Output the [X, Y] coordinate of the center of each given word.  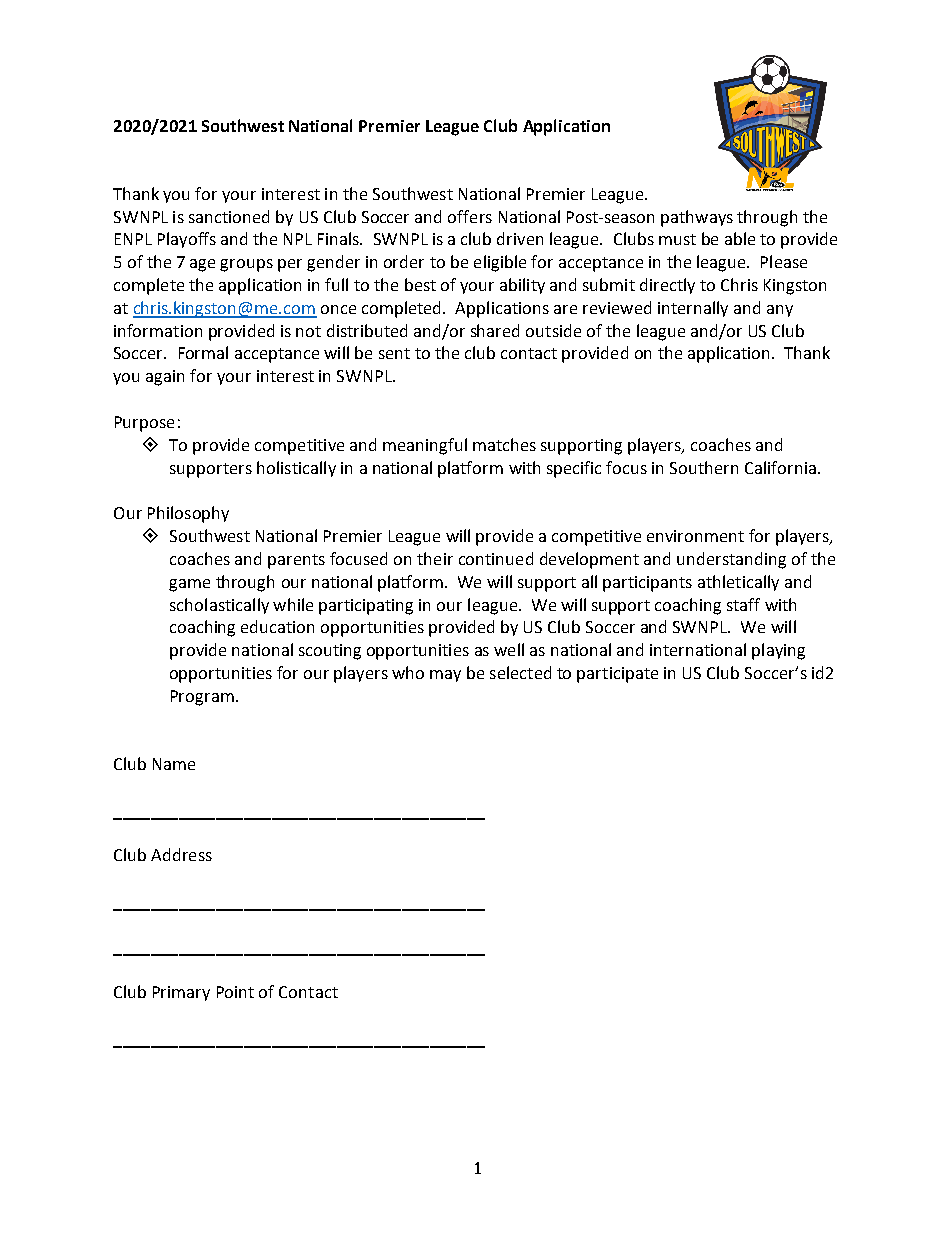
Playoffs [187, 240]
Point [235, 992]
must [677, 239]
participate [617, 675]
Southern [704, 467]
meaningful [425, 446]
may [445, 676]
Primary [181, 993]
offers [470, 216]
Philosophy [188, 514]
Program [202, 698]
